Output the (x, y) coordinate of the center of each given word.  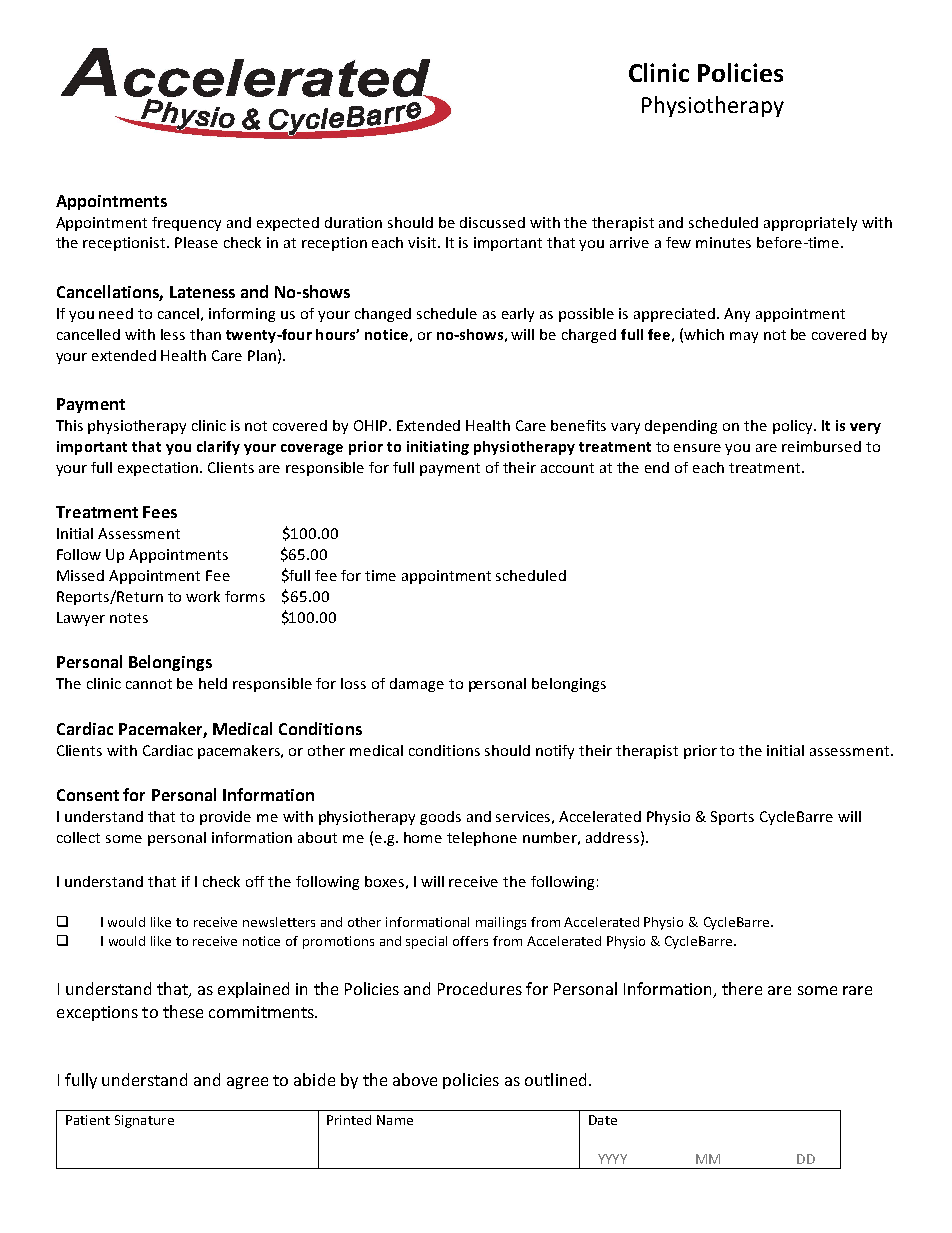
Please (196, 242)
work (203, 596)
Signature (144, 1121)
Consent (88, 795)
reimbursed (821, 446)
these (183, 1011)
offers (470, 941)
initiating (438, 448)
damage (417, 685)
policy (794, 427)
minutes (723, 242)
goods (440, 818)
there (742, 988)
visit (423, 242)
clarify (218, 448)
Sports (732, 818)
